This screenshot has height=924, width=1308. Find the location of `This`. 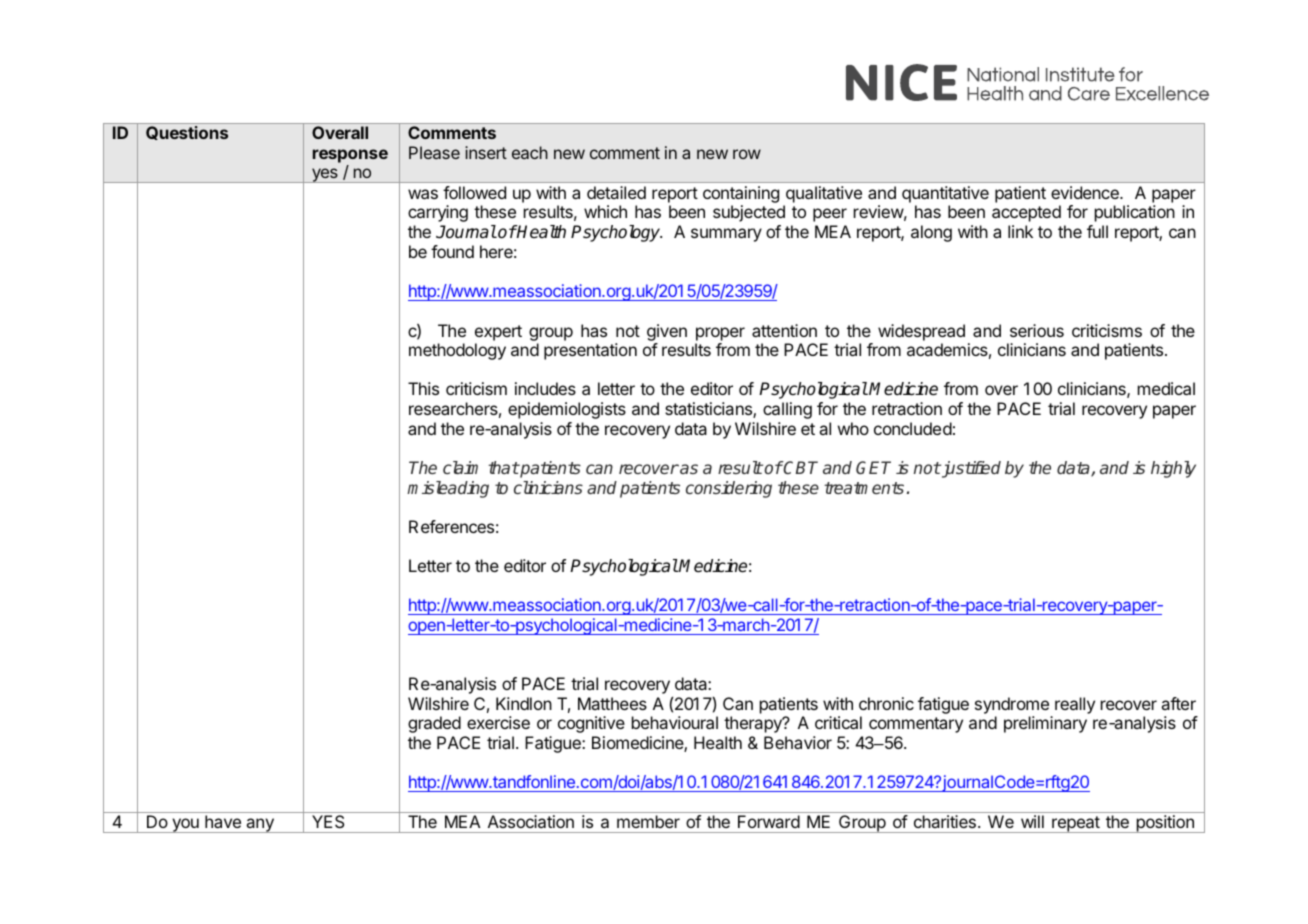

This is located at coordinates (423, 388).
